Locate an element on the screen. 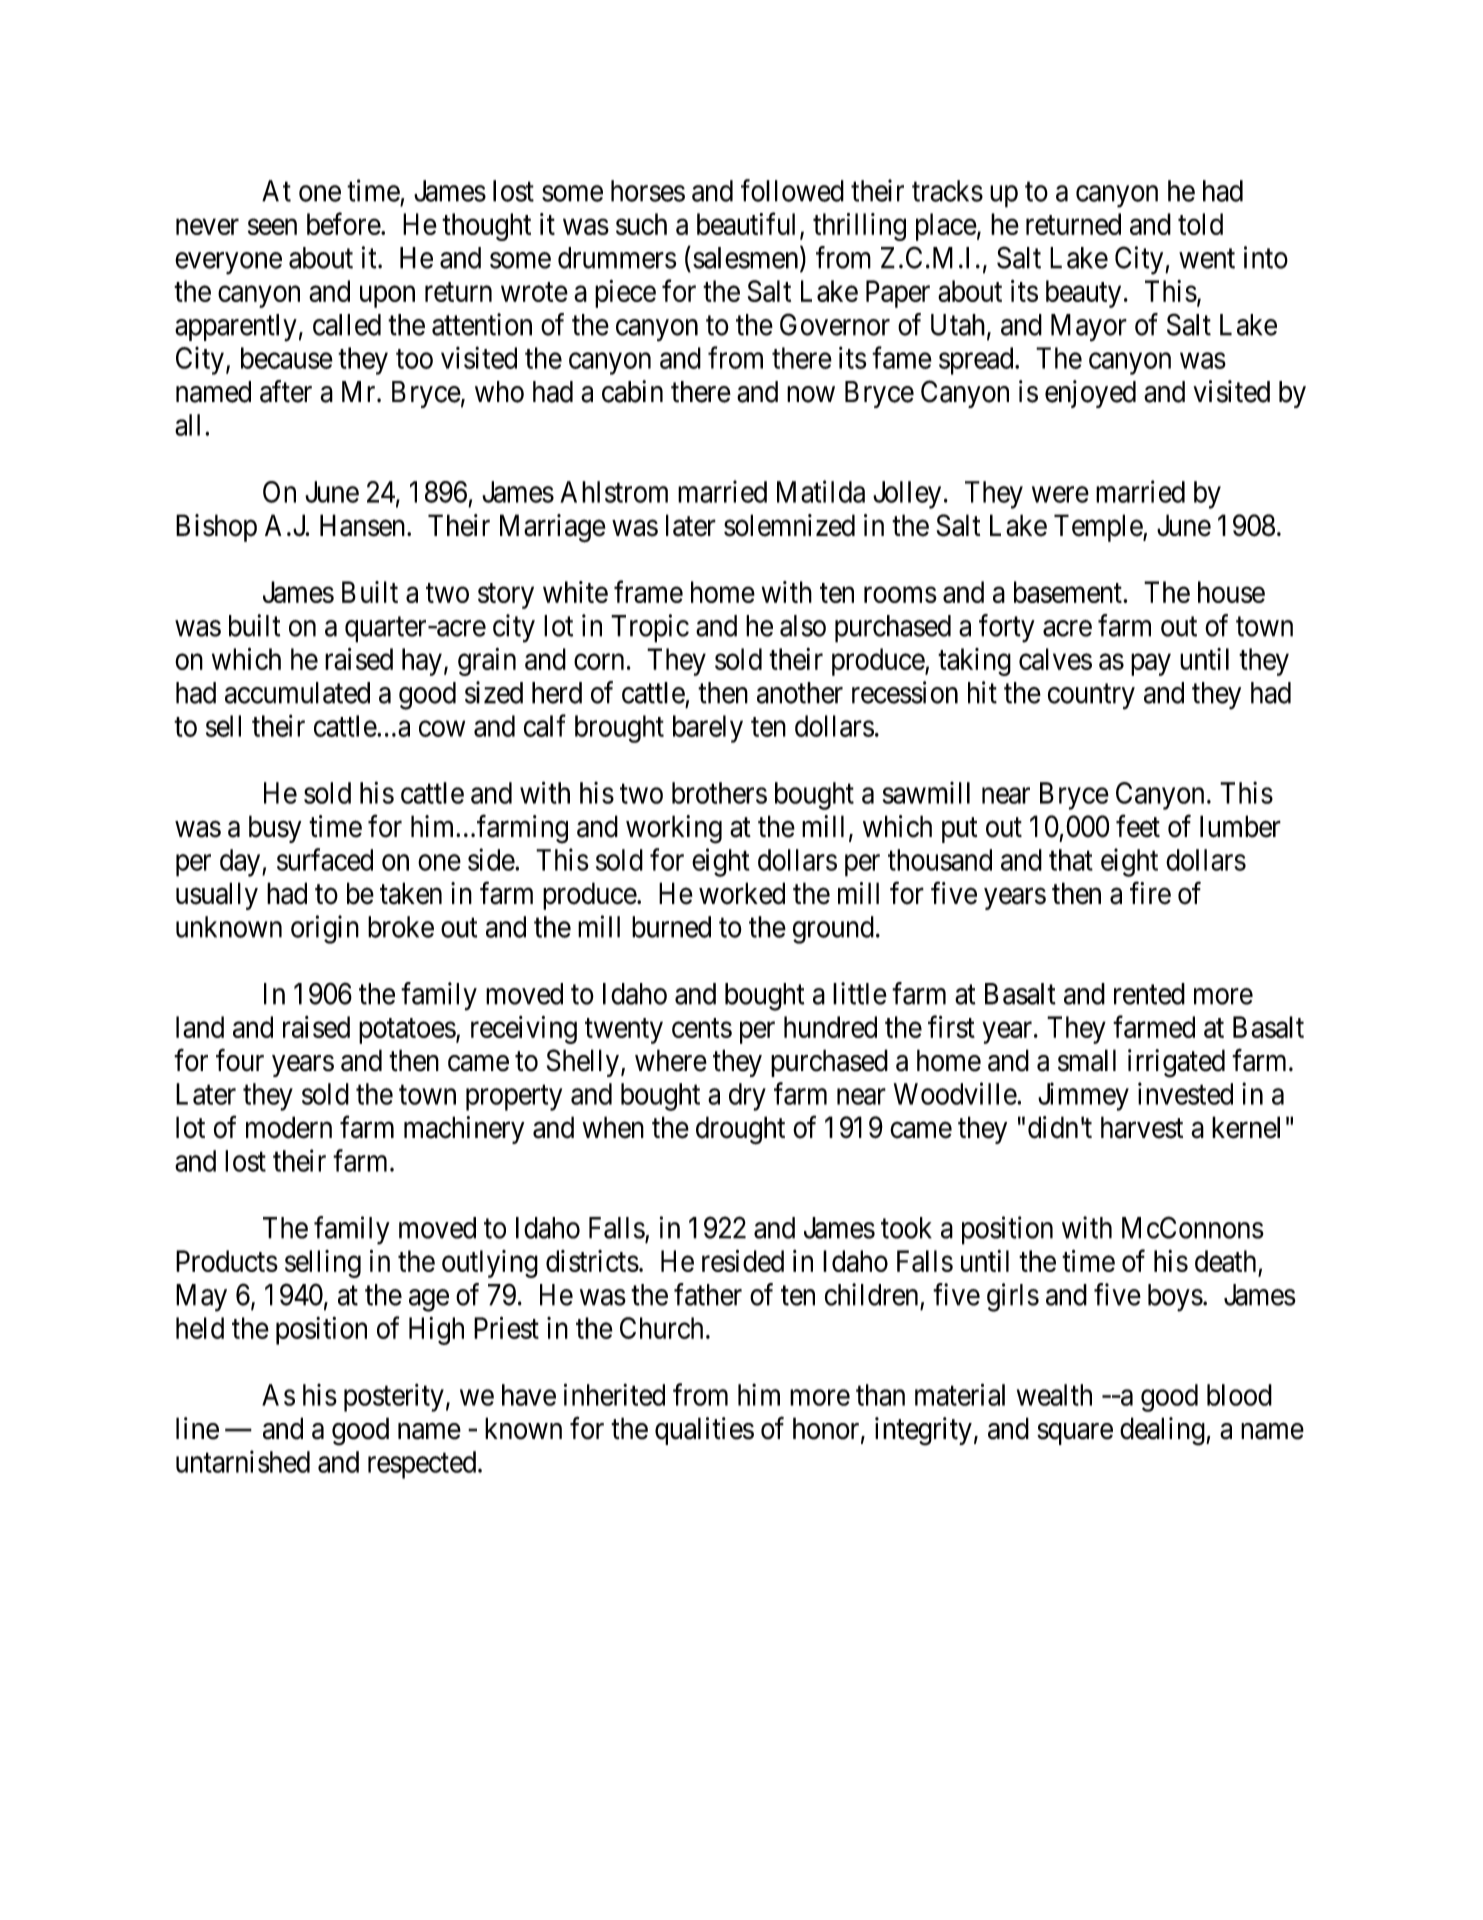 The image size is (1483, 1920). drought is located at coordinates (740, 1130).
